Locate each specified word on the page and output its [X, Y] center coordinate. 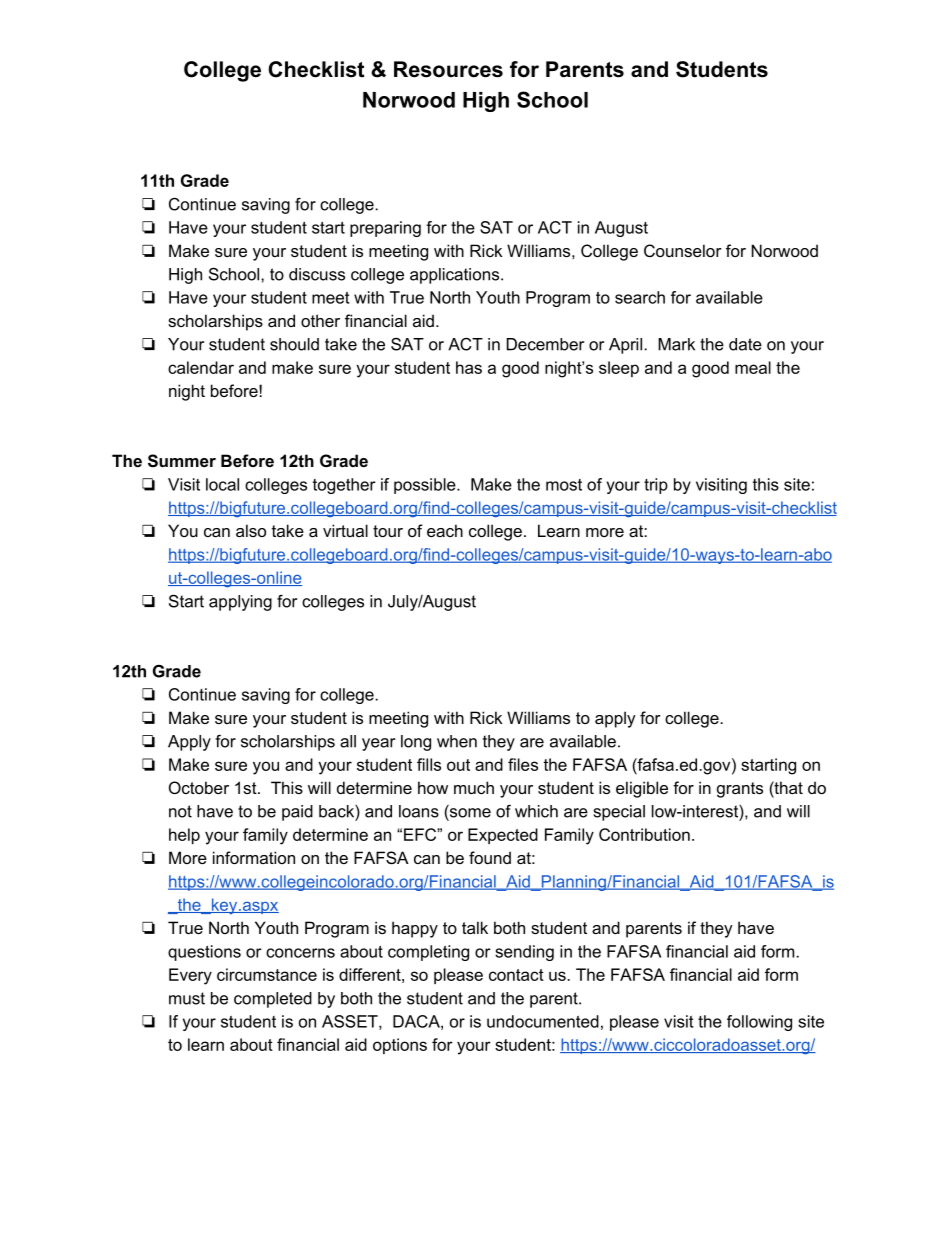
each [445, 530]
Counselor [683, 250]
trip [656, 486]
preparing [385, 229]
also [251, 530]
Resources [448, 69]
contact [516, 975]
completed [273, 1000]
